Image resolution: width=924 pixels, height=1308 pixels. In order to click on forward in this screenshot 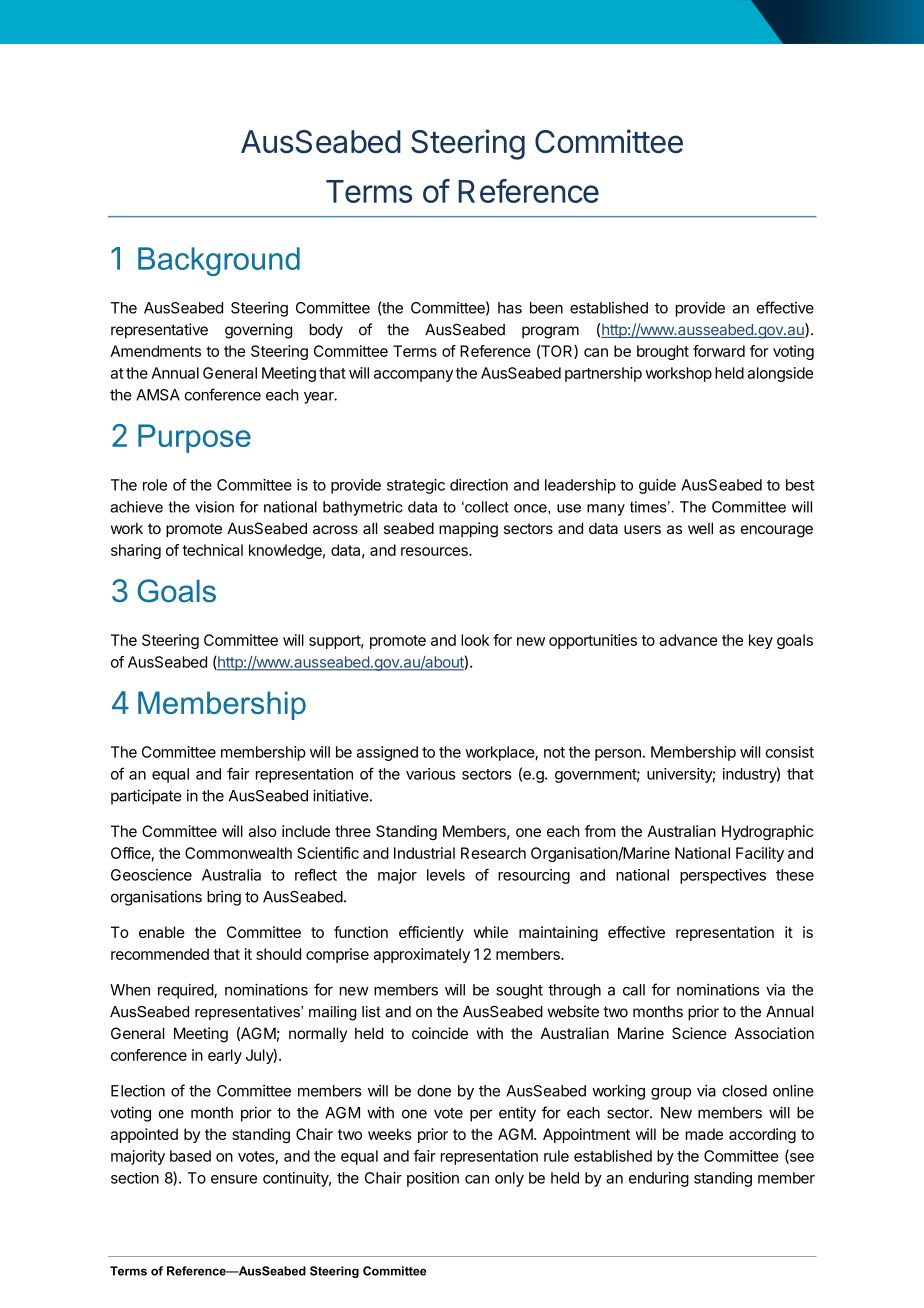, I will do `click(719, 351)`.
